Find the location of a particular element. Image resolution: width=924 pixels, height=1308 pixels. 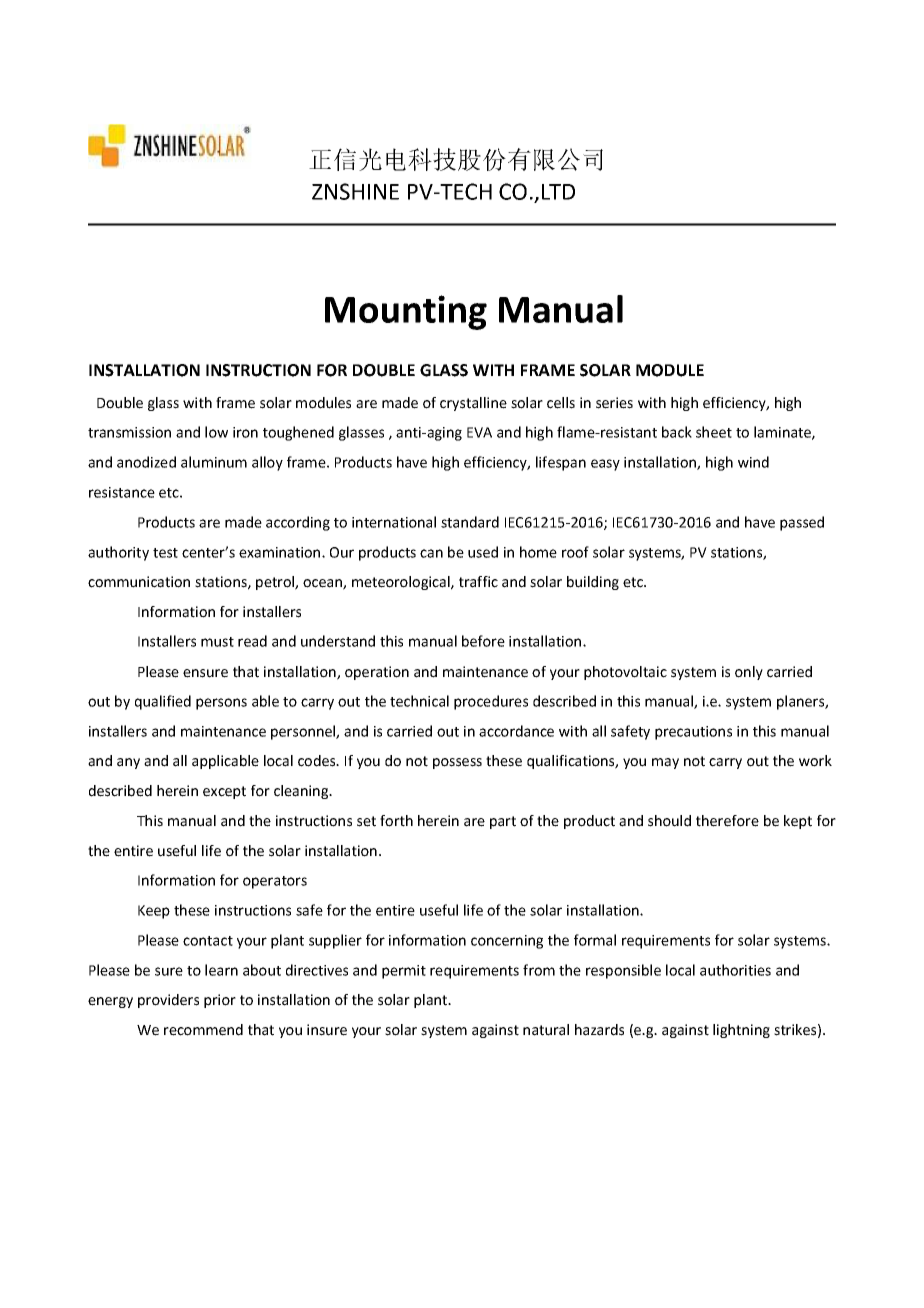

low is located at coordinates (216, 432).
